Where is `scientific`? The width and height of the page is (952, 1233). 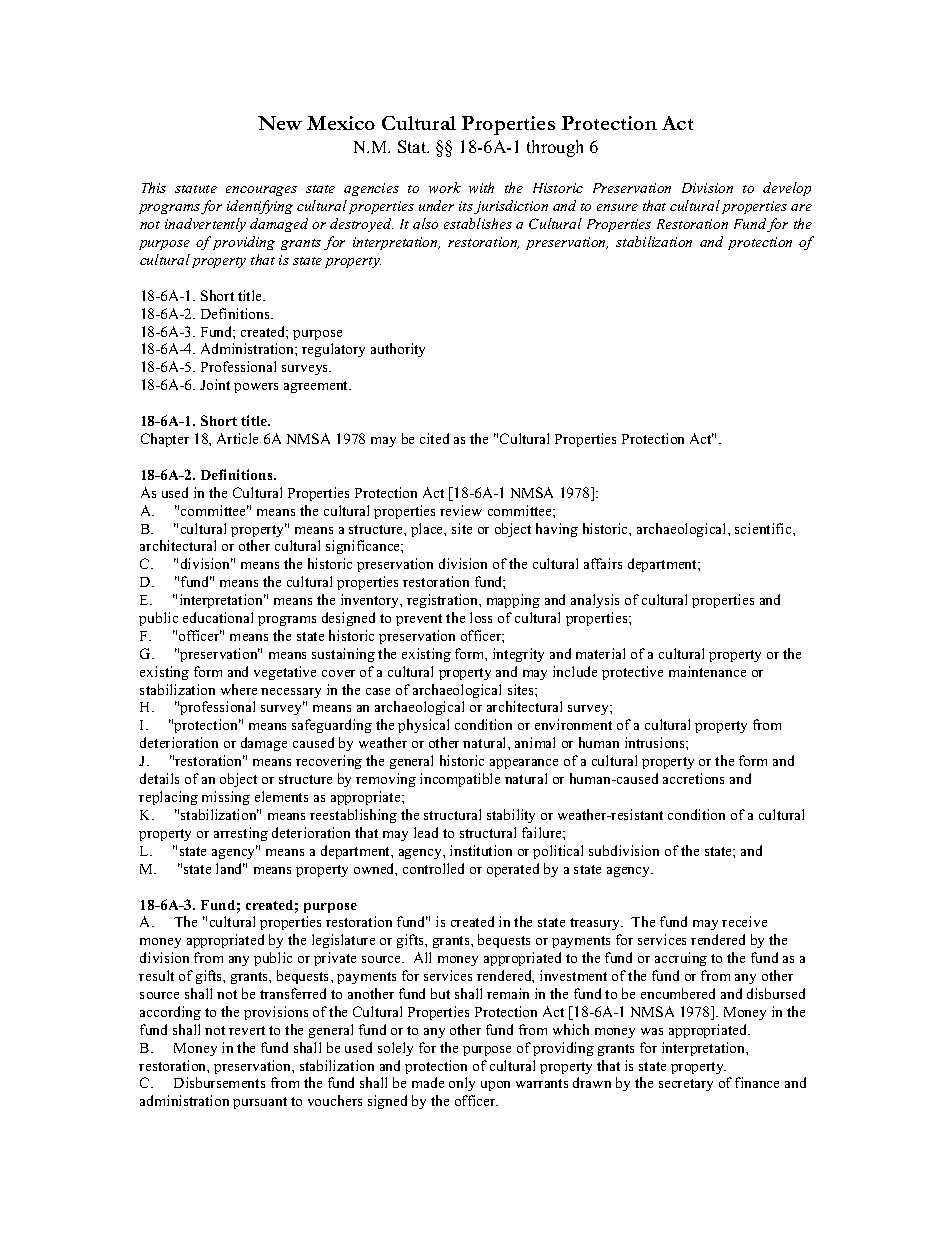 scientific is located at coordinates (764, 528).
